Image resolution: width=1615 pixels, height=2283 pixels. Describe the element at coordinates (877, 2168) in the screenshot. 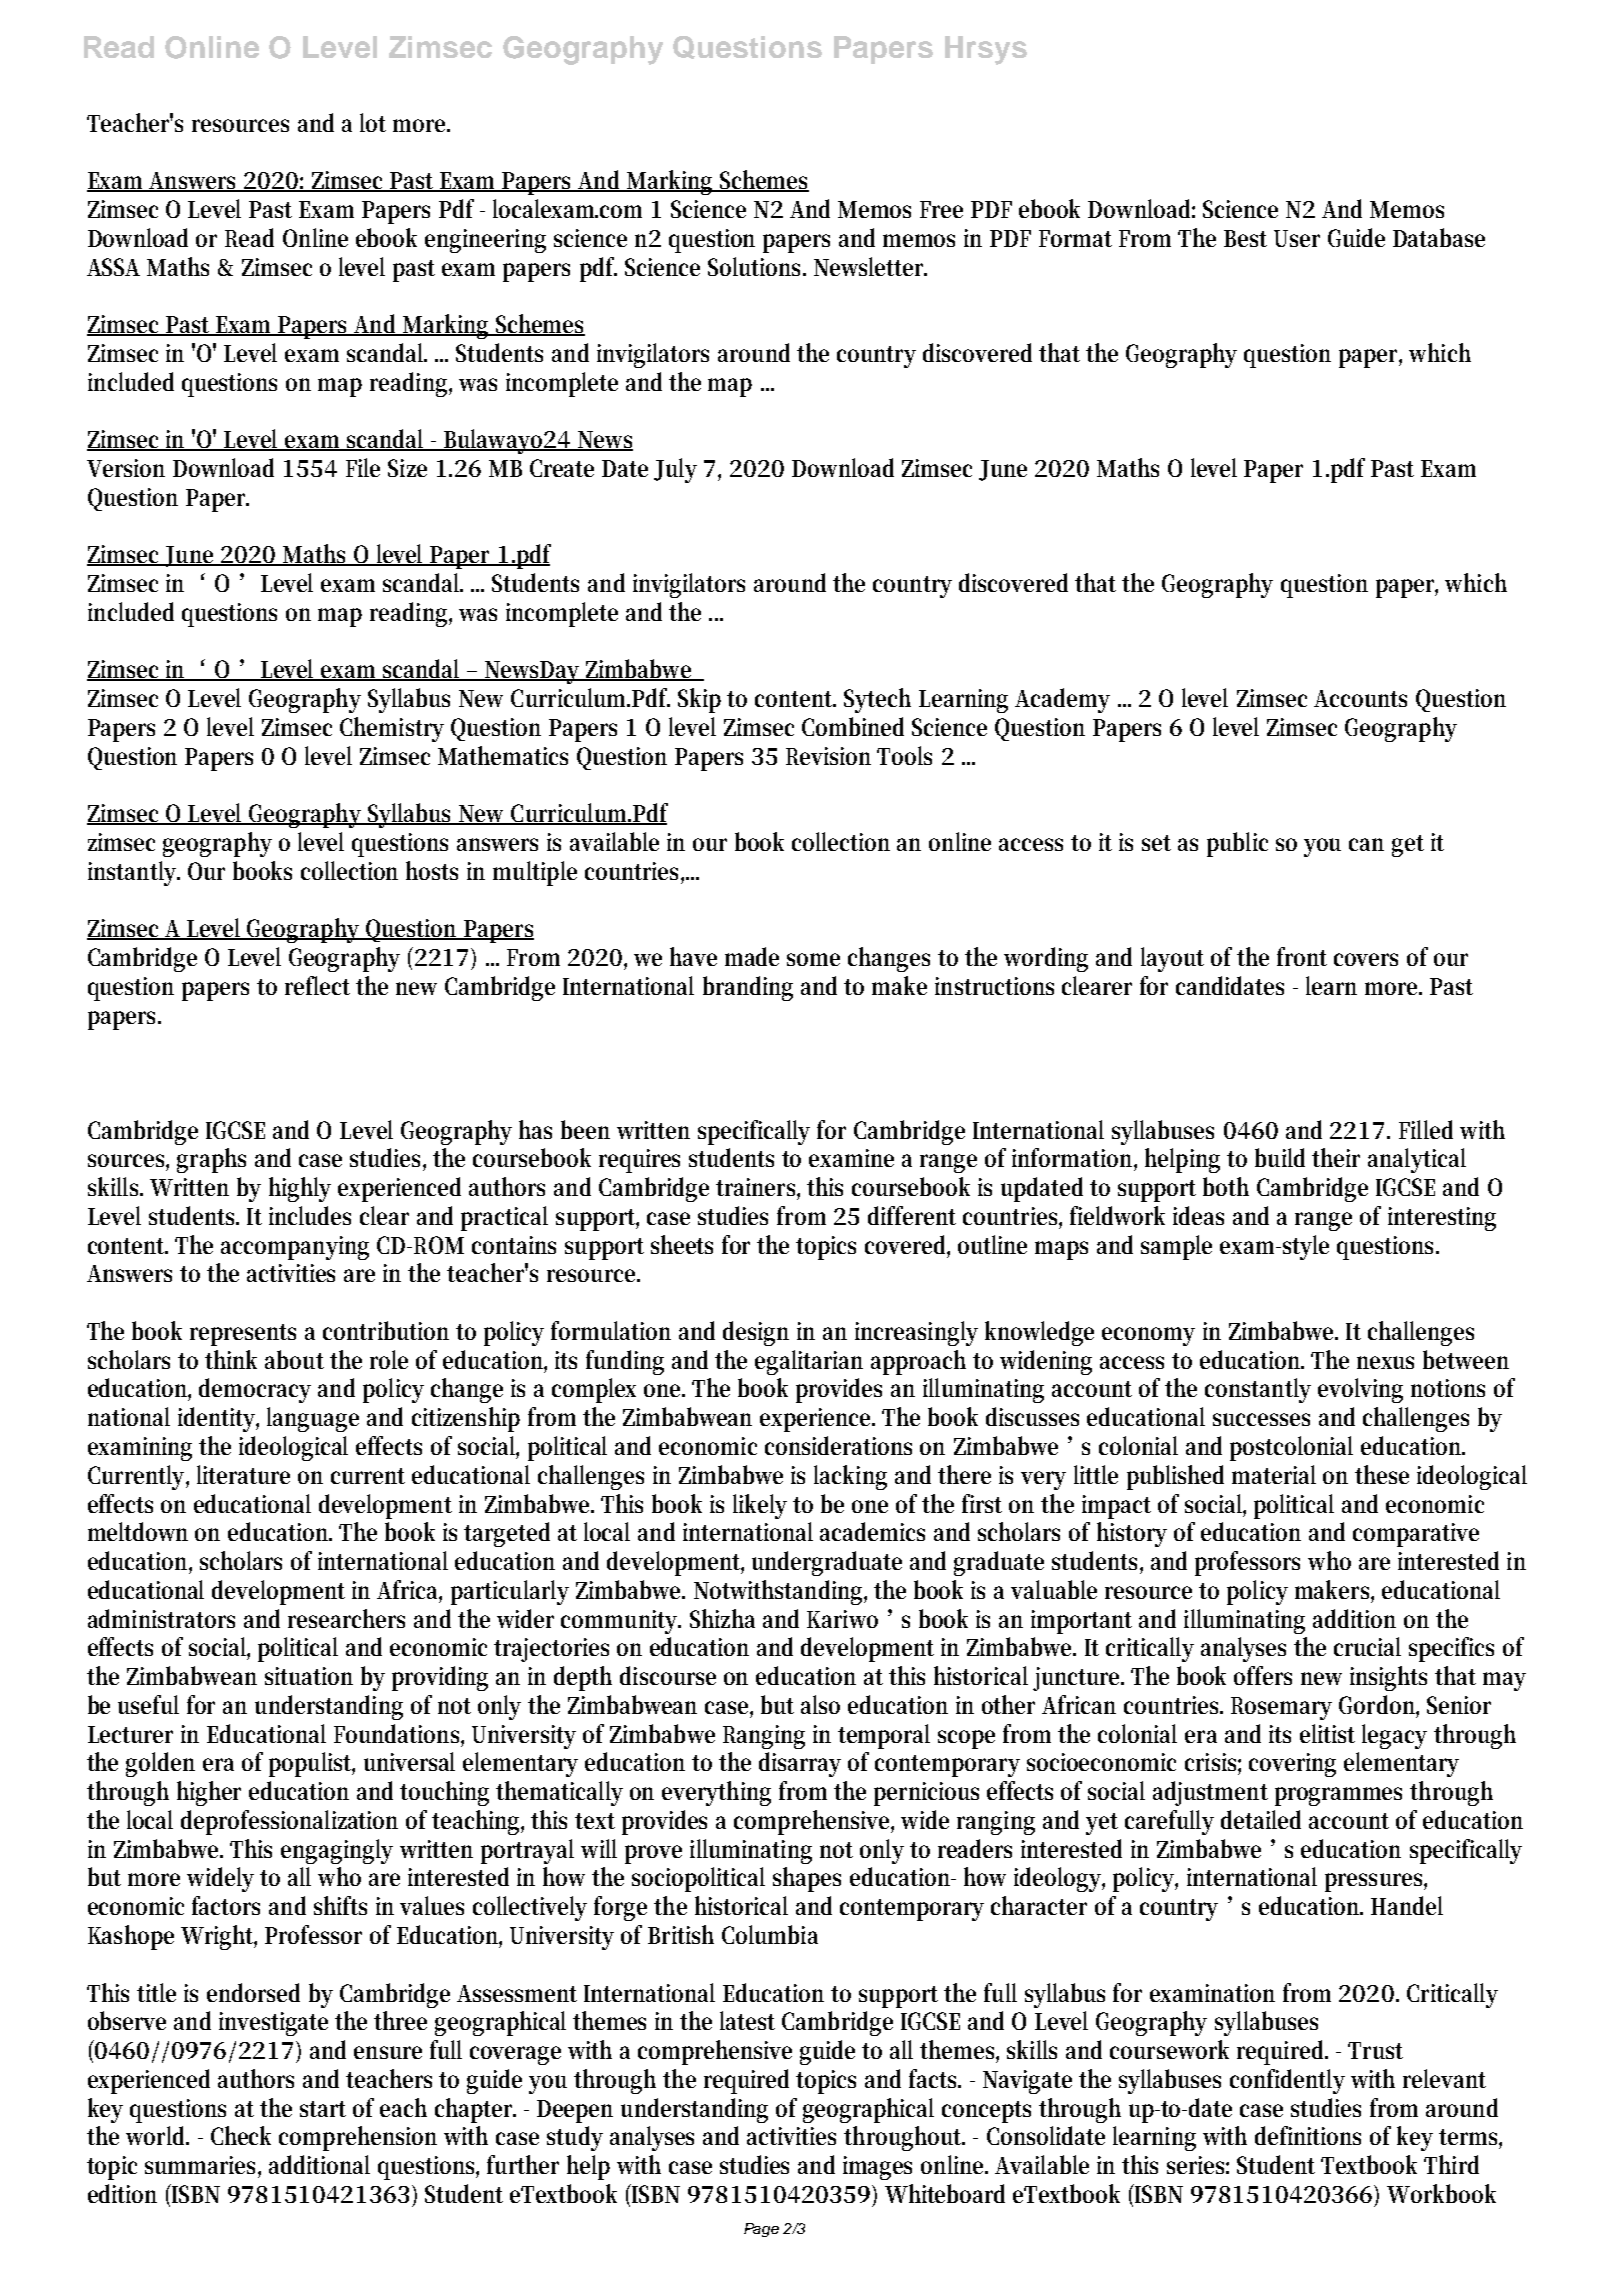

I see `images` at that location.
